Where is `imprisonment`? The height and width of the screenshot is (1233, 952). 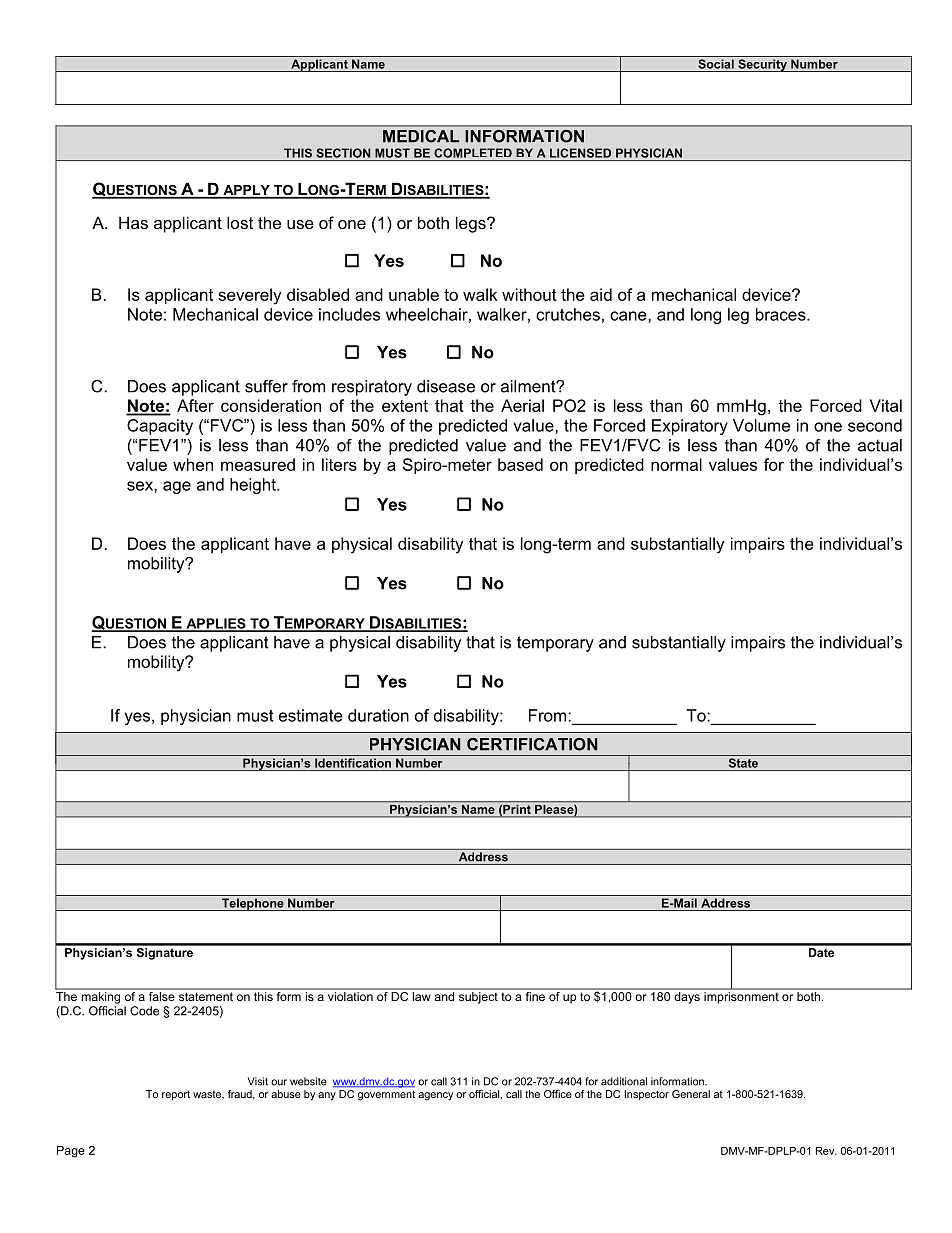 imprisonment is located at coordinates (741, 998).
